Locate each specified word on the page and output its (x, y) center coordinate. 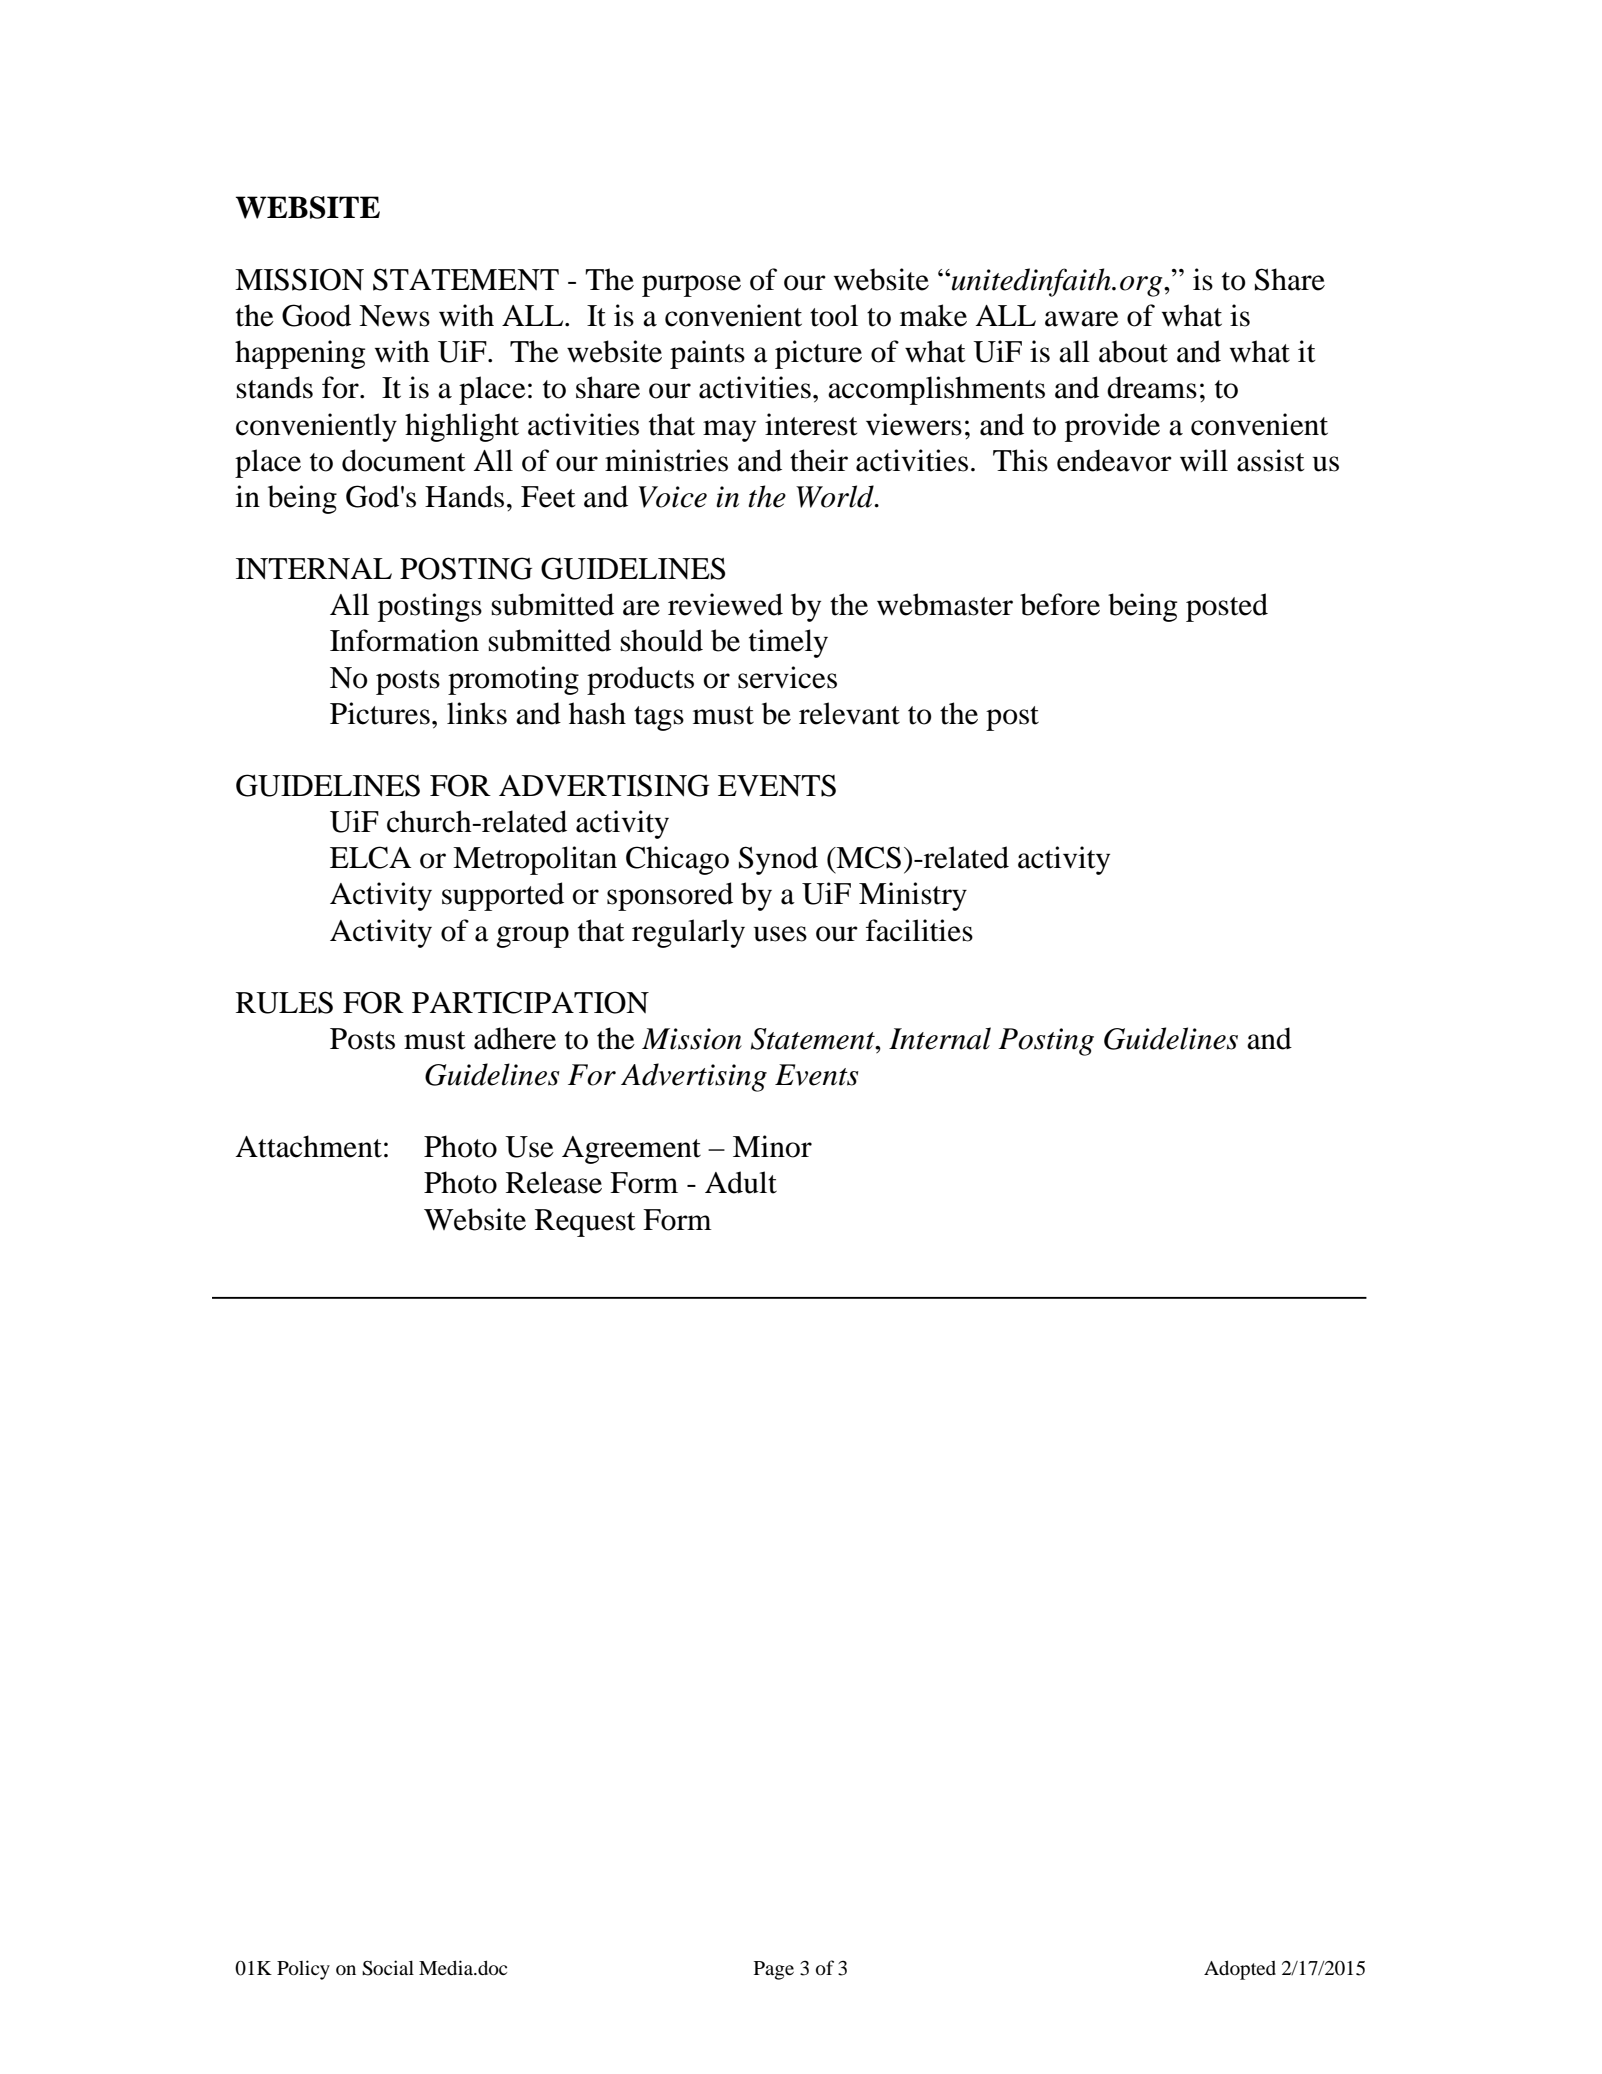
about (1133, 351)
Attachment (308, 1146)
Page (774, 1970)
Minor (772, 1146)
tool (834, 315)
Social (388, 1968)
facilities (919, 930)
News (394, 316)
